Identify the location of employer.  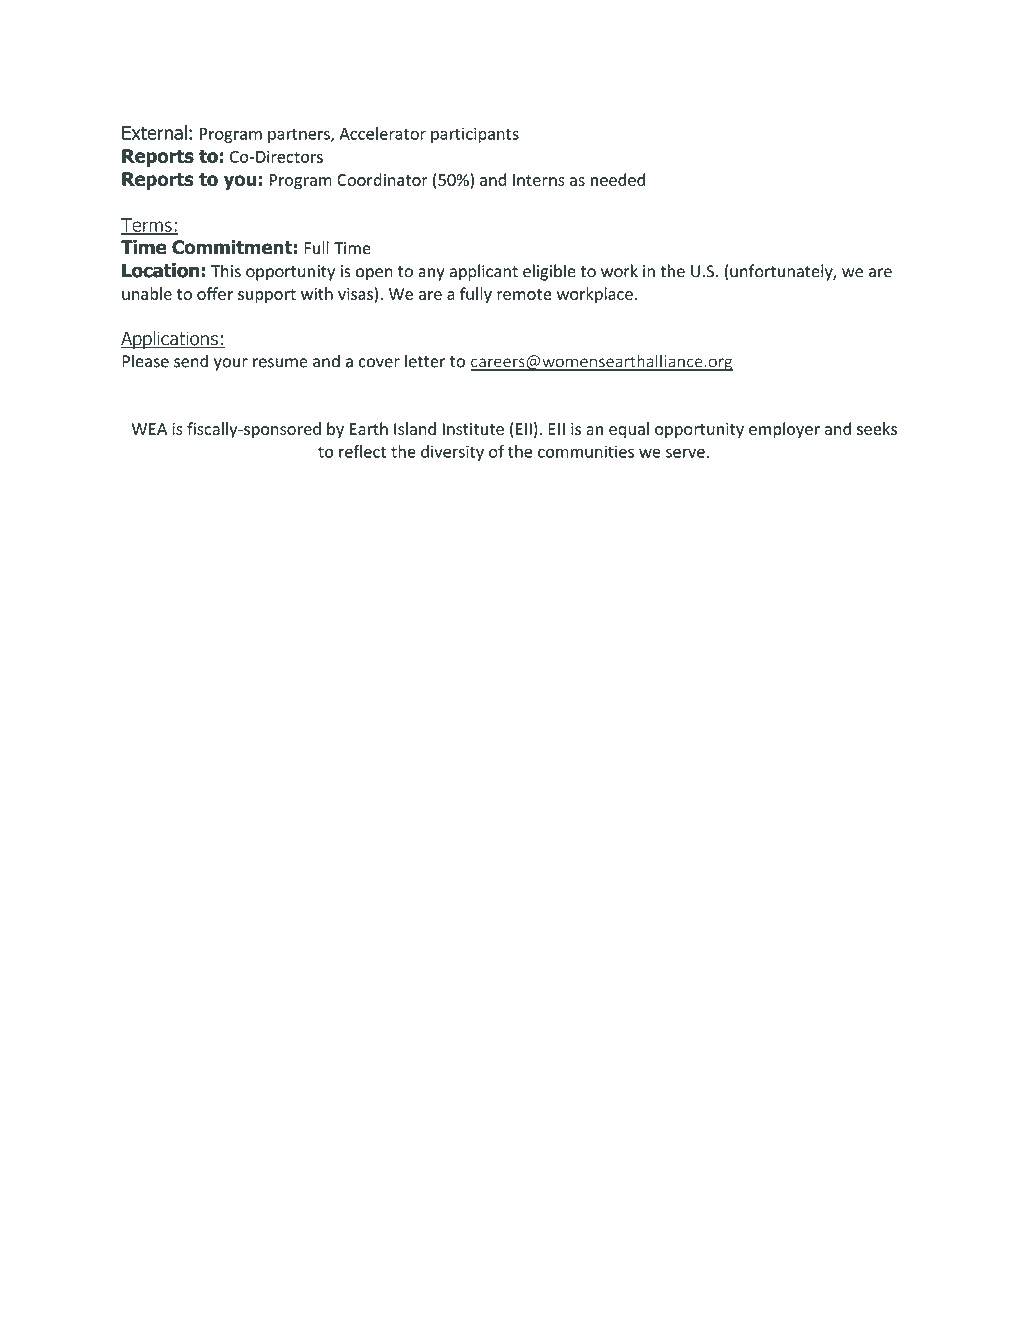
(784, 430).
